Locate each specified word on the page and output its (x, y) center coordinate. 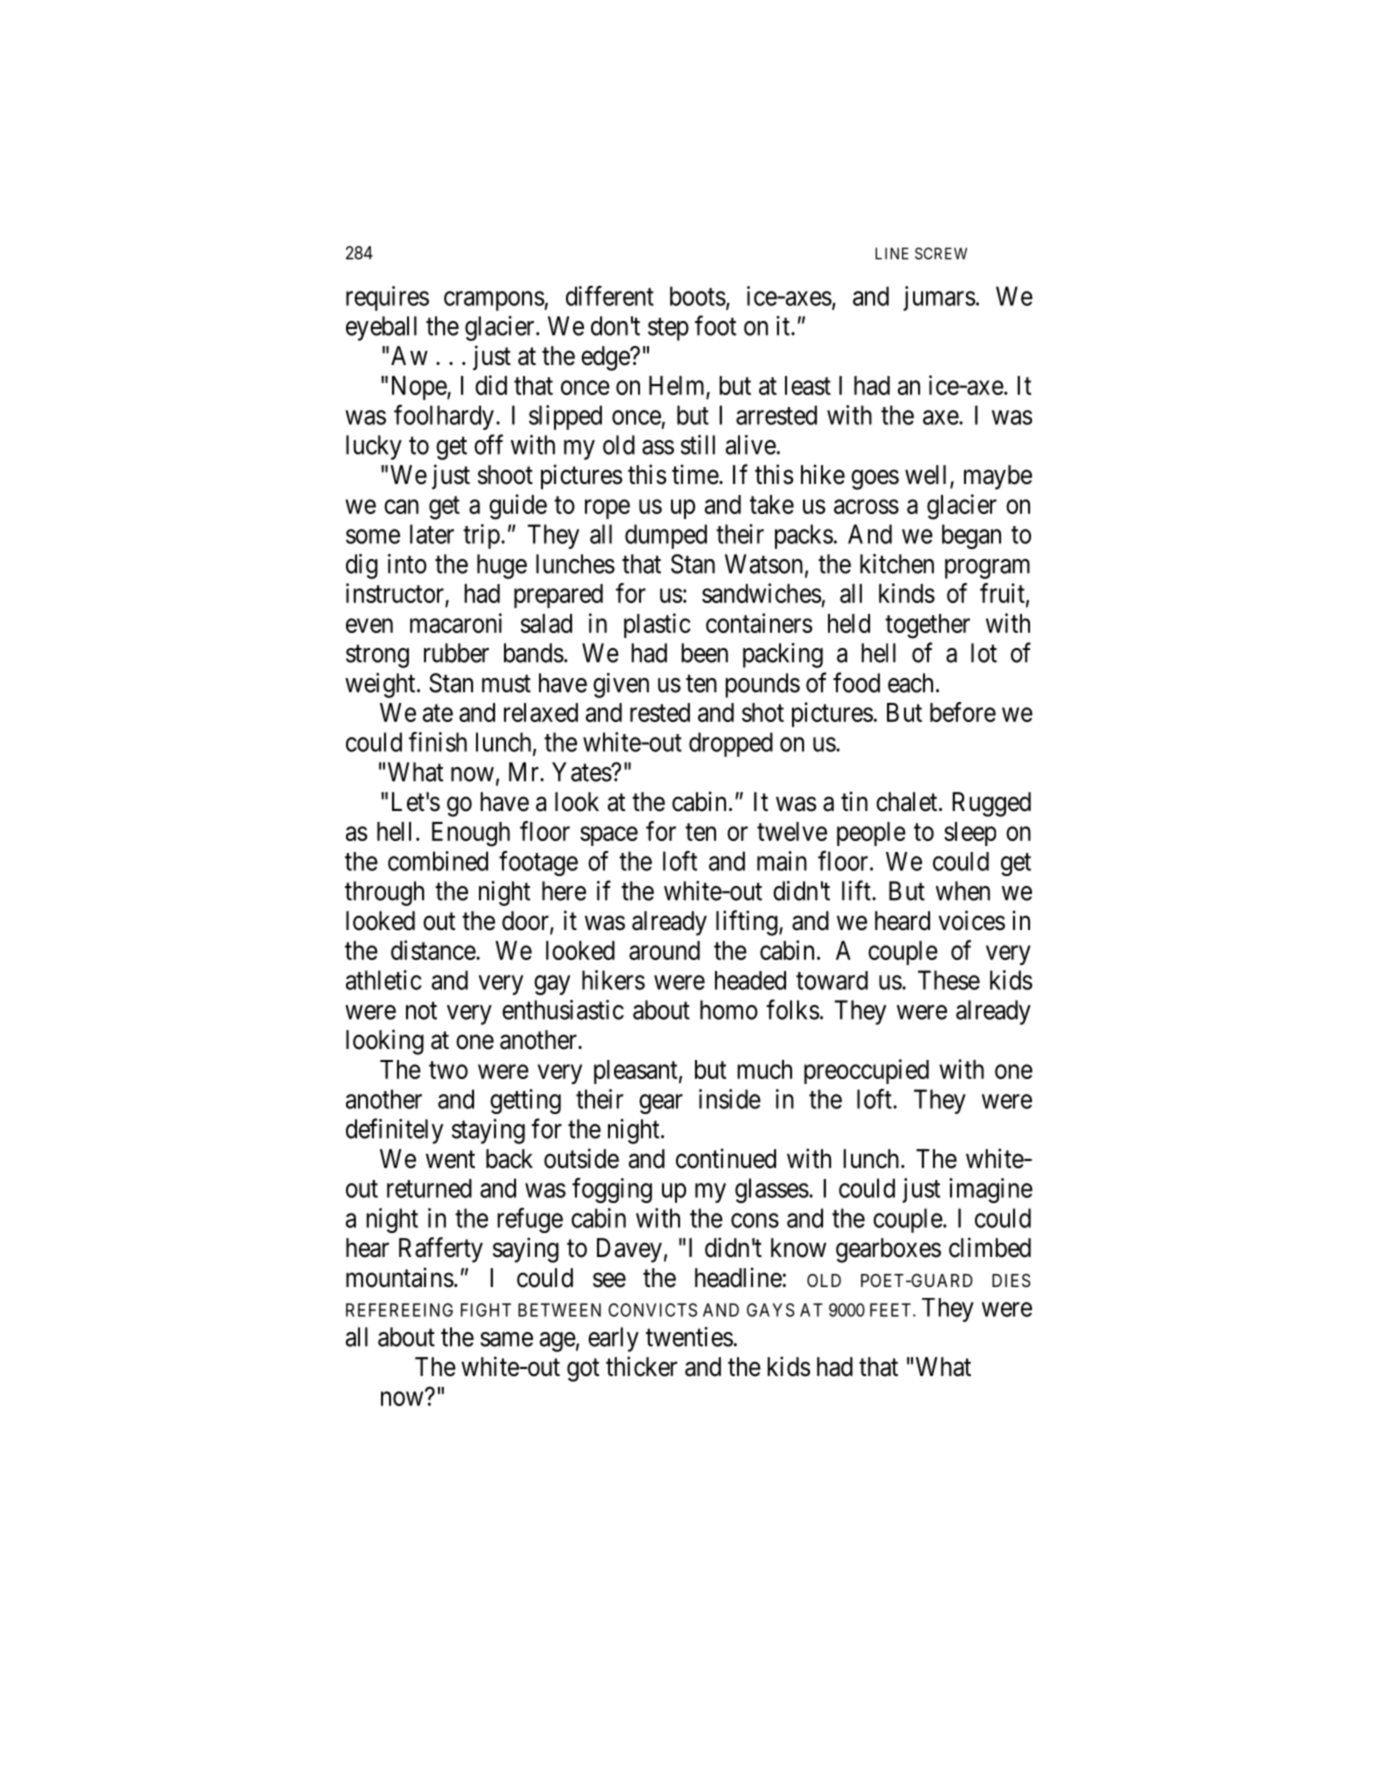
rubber (456, 653)
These (949, 980)
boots (698, 296)
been (704, 653)
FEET (892, 1310)
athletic (384, 980)
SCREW (941, 253)
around (664, 950)
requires (387, 298)
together (927, 626)
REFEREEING (399, 1310)
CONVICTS (652, 1310)
